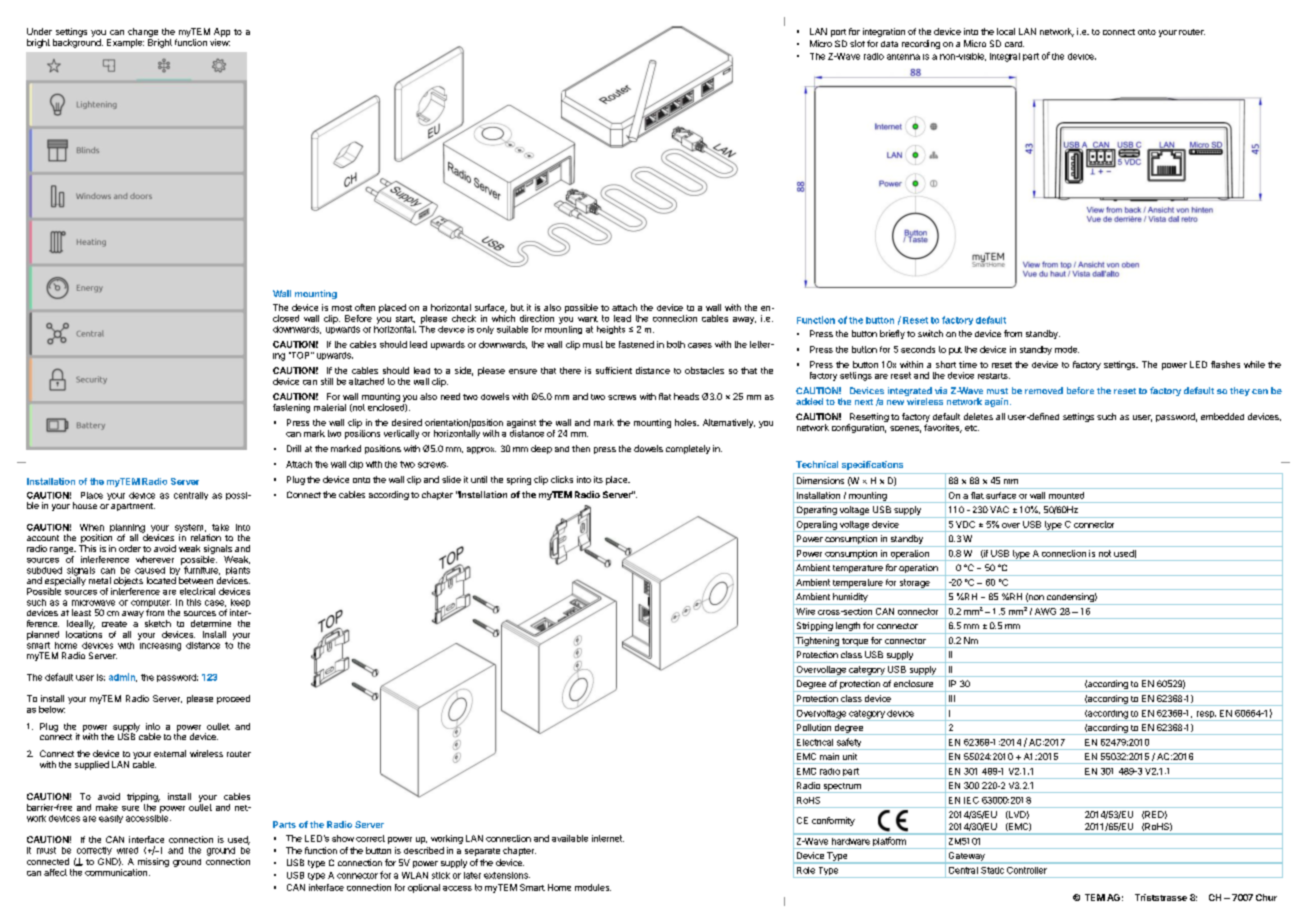 This document has width=1308, height=924. Describe the element at coordinates (152, 864) in the document. I see `missing` at that location.
